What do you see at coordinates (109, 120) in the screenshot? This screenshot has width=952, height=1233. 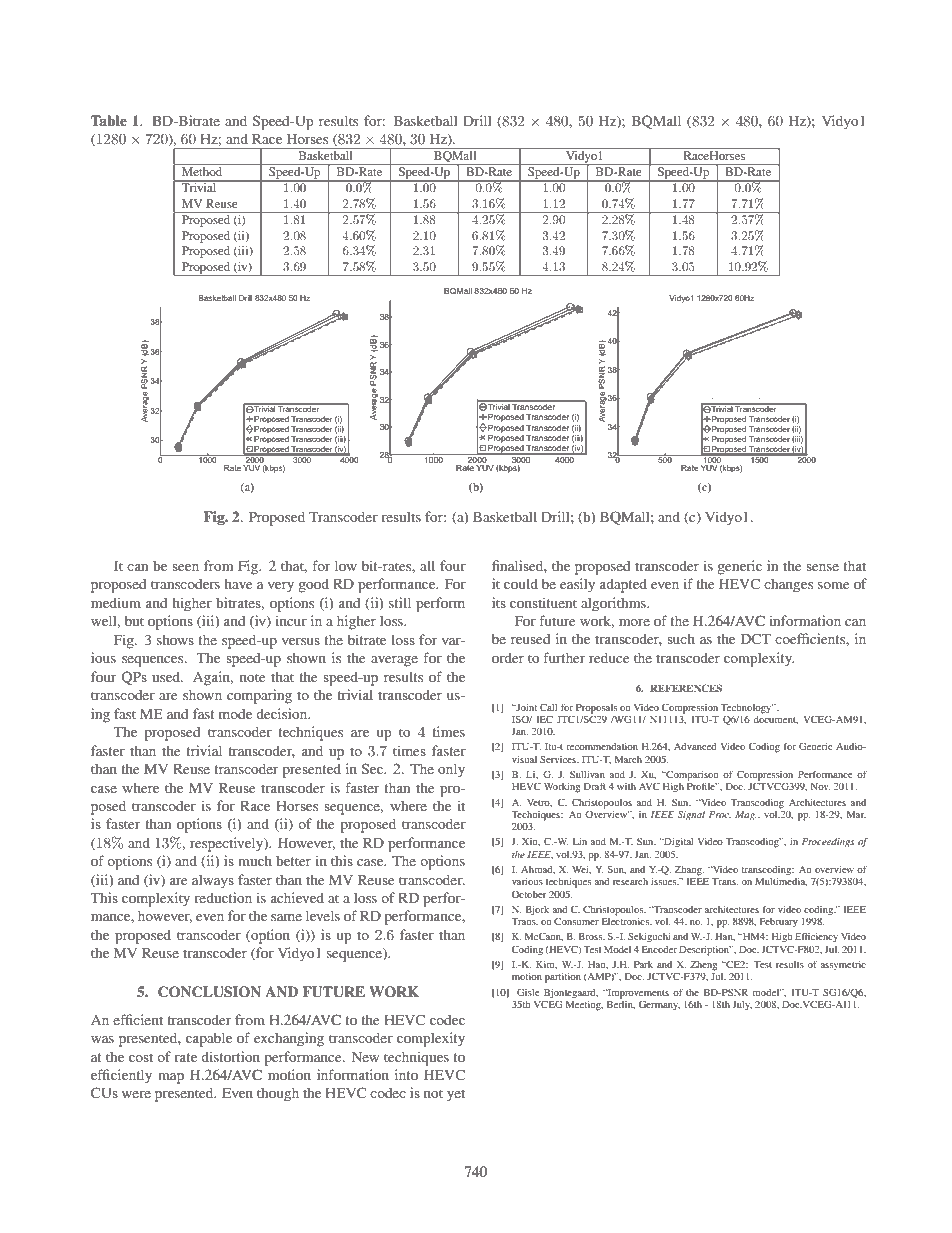 I see `Table` at bounding box center [109, 120].
